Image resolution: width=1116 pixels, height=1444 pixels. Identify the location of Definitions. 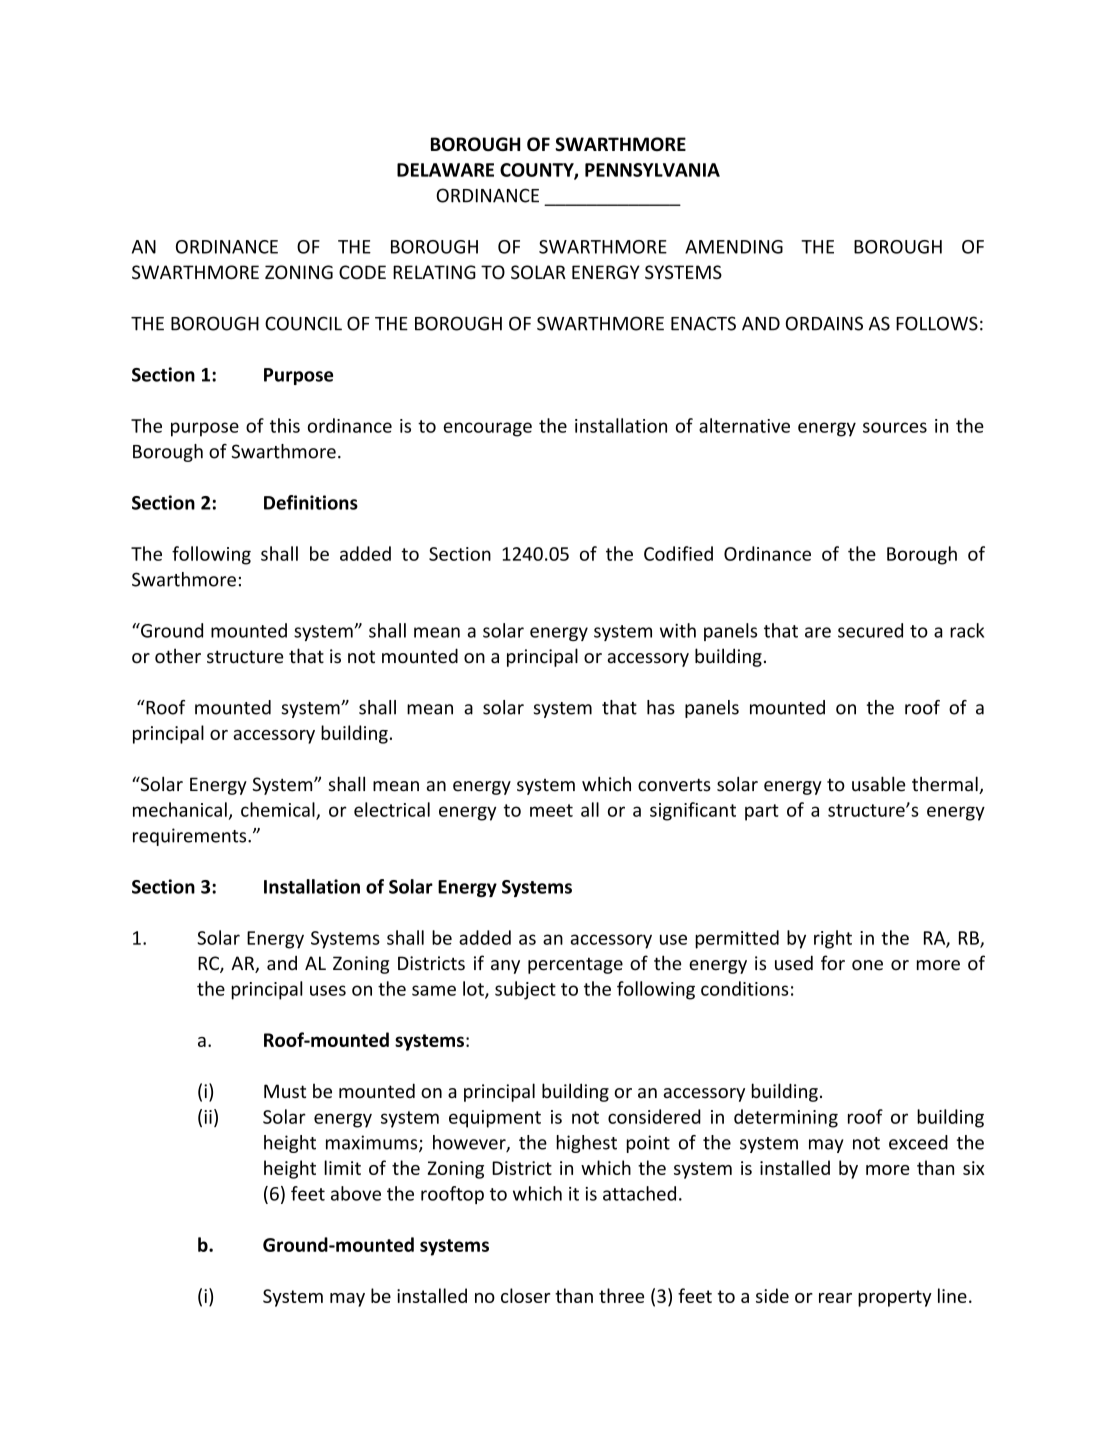
(311, 502).
